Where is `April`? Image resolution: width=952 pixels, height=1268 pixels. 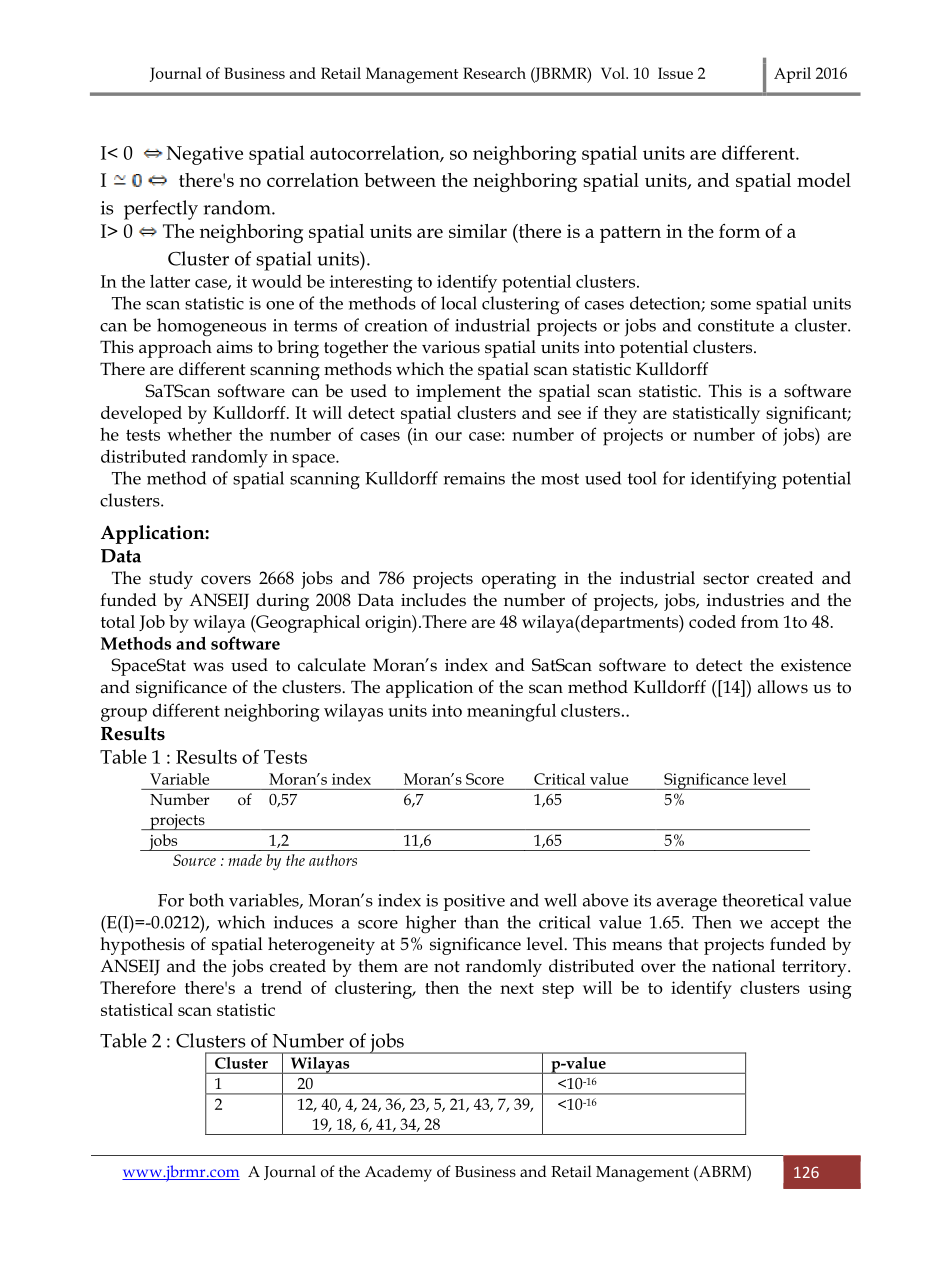 April is located at coordinates (792, 75).
